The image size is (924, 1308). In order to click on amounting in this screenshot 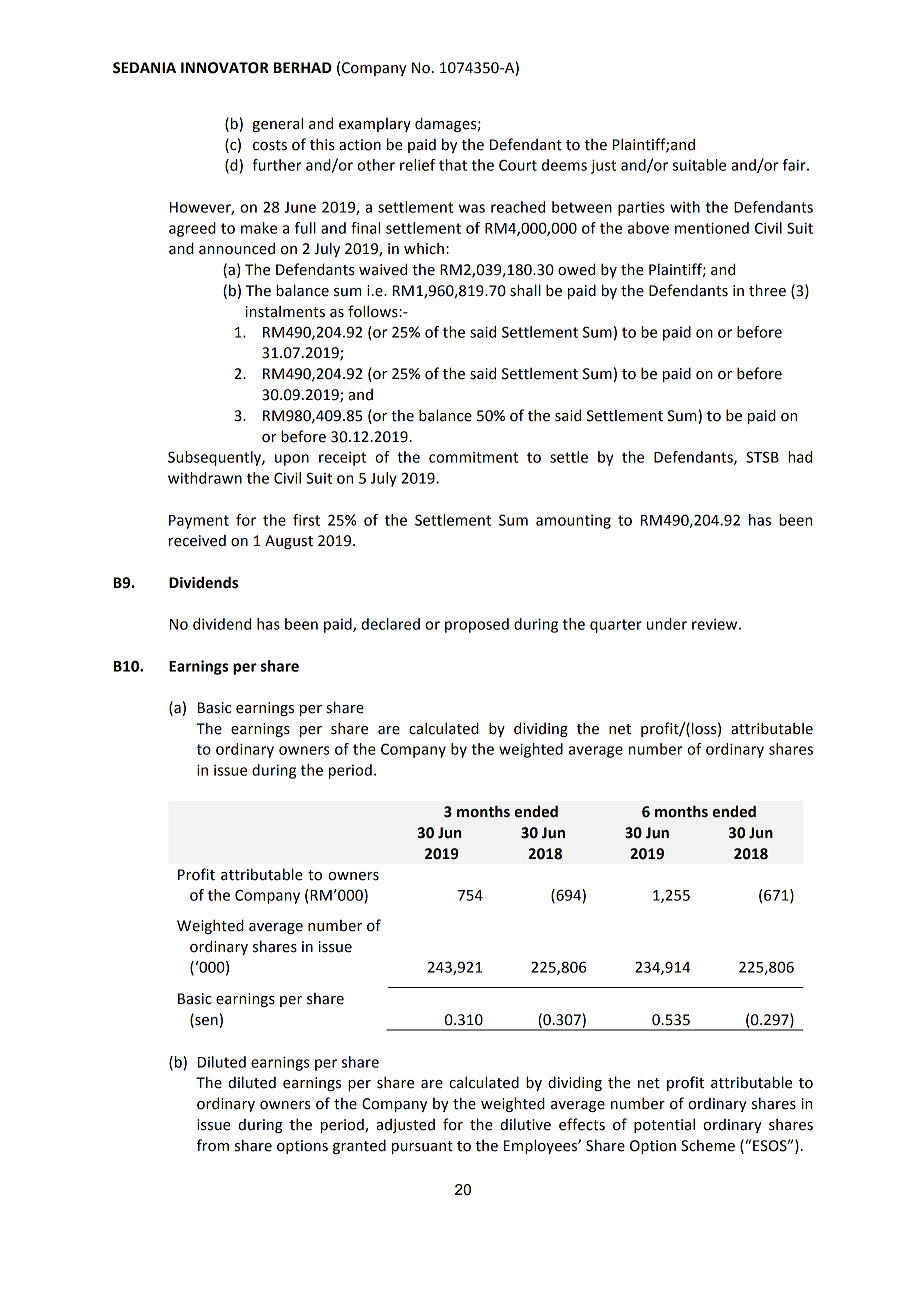, I will do `click(573, 522)`.
